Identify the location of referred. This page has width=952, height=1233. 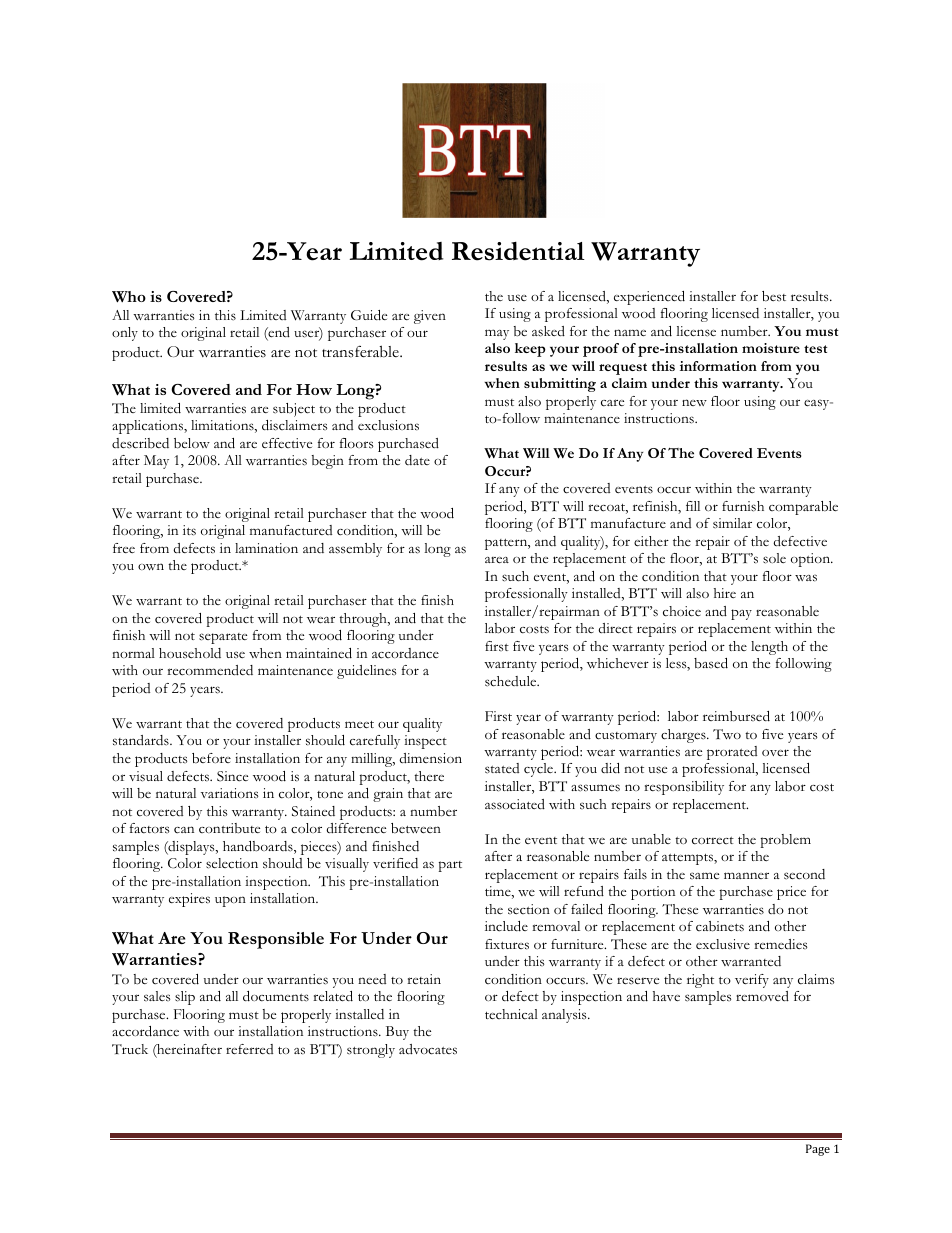
(249, 1049).
